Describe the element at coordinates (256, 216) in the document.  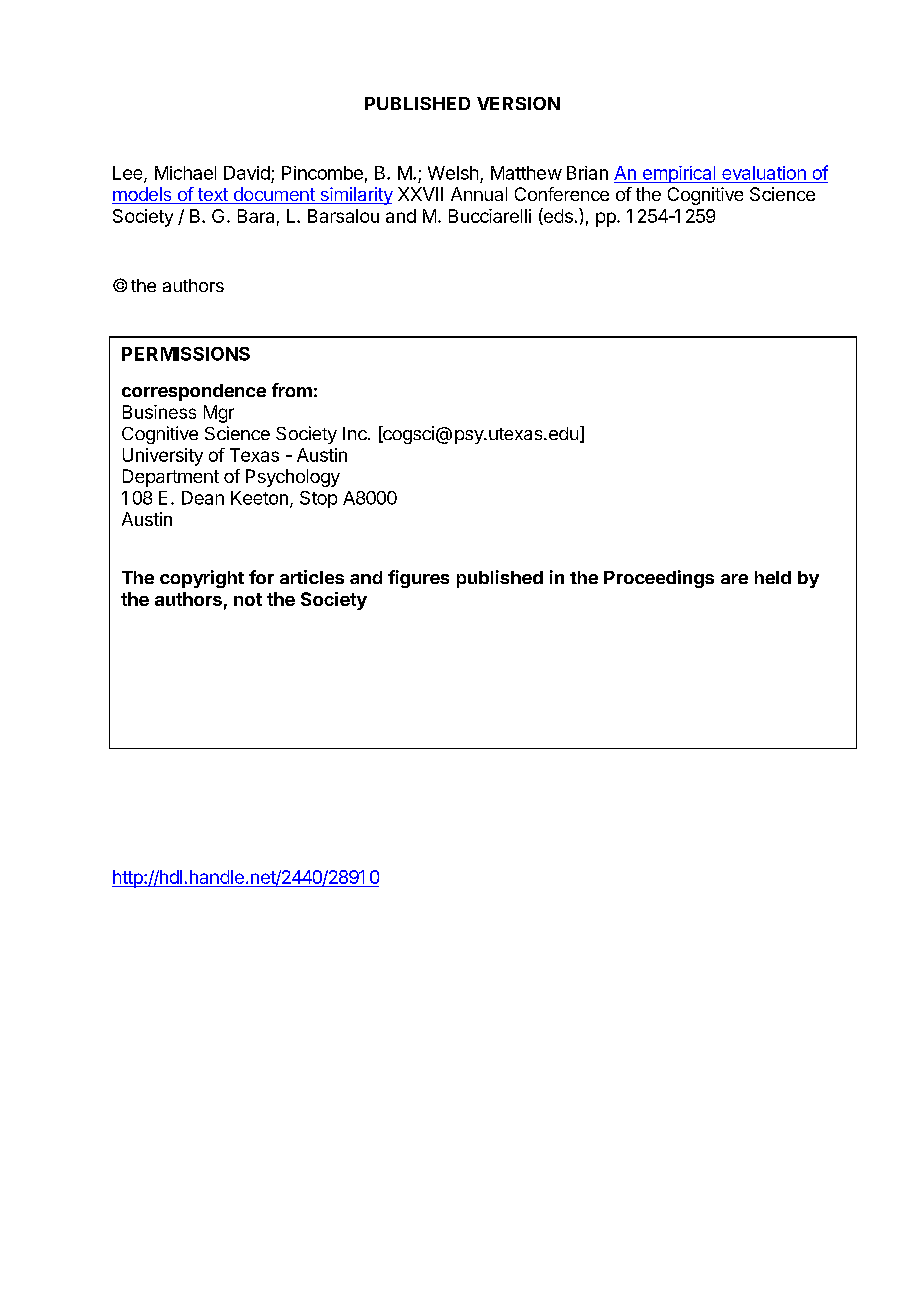
I see `Bara` at that location.
